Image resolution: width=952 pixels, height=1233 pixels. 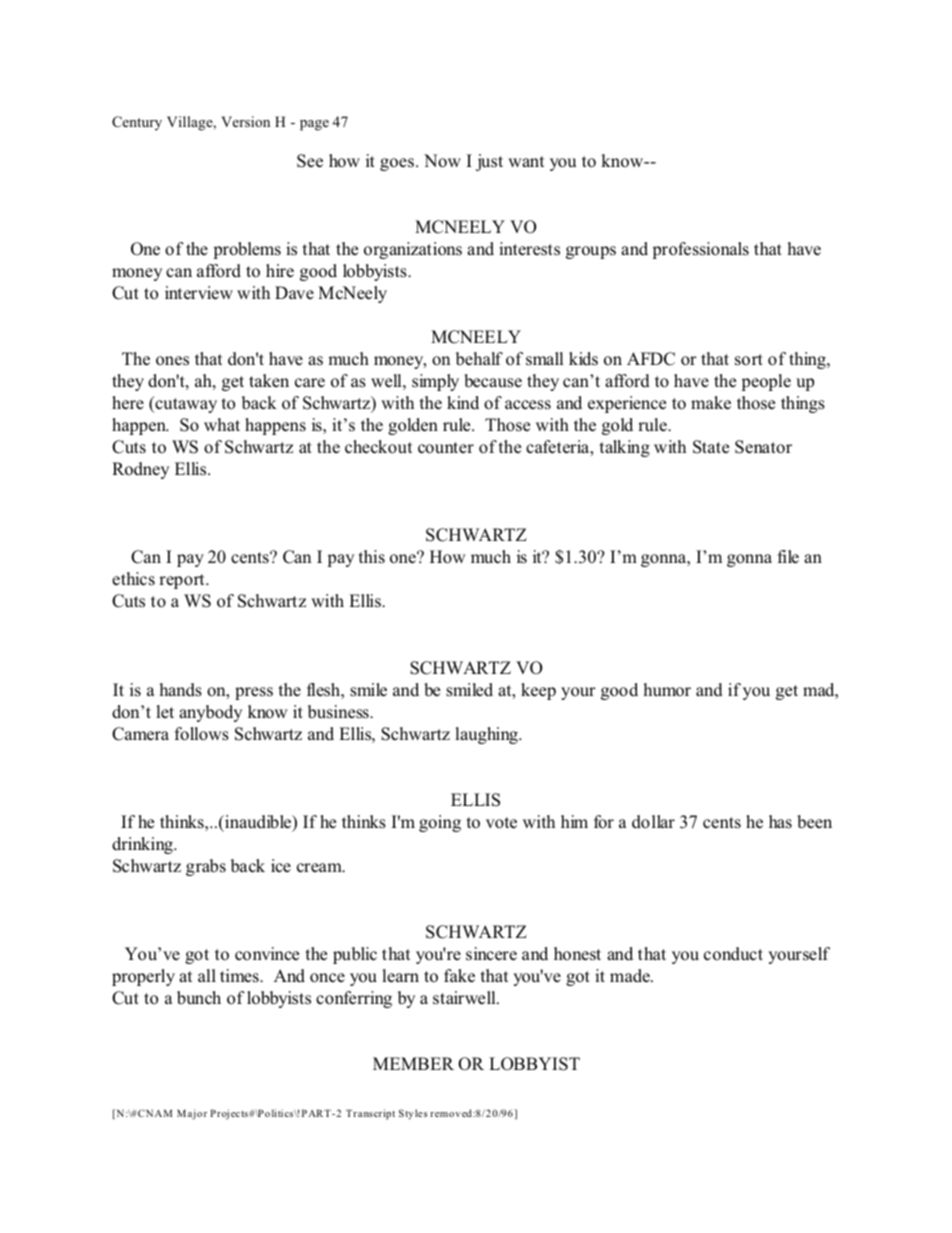 What do you see at coordinates (192, 1114) in the page?
I see `Major` at bounding box center [192, 1114].
